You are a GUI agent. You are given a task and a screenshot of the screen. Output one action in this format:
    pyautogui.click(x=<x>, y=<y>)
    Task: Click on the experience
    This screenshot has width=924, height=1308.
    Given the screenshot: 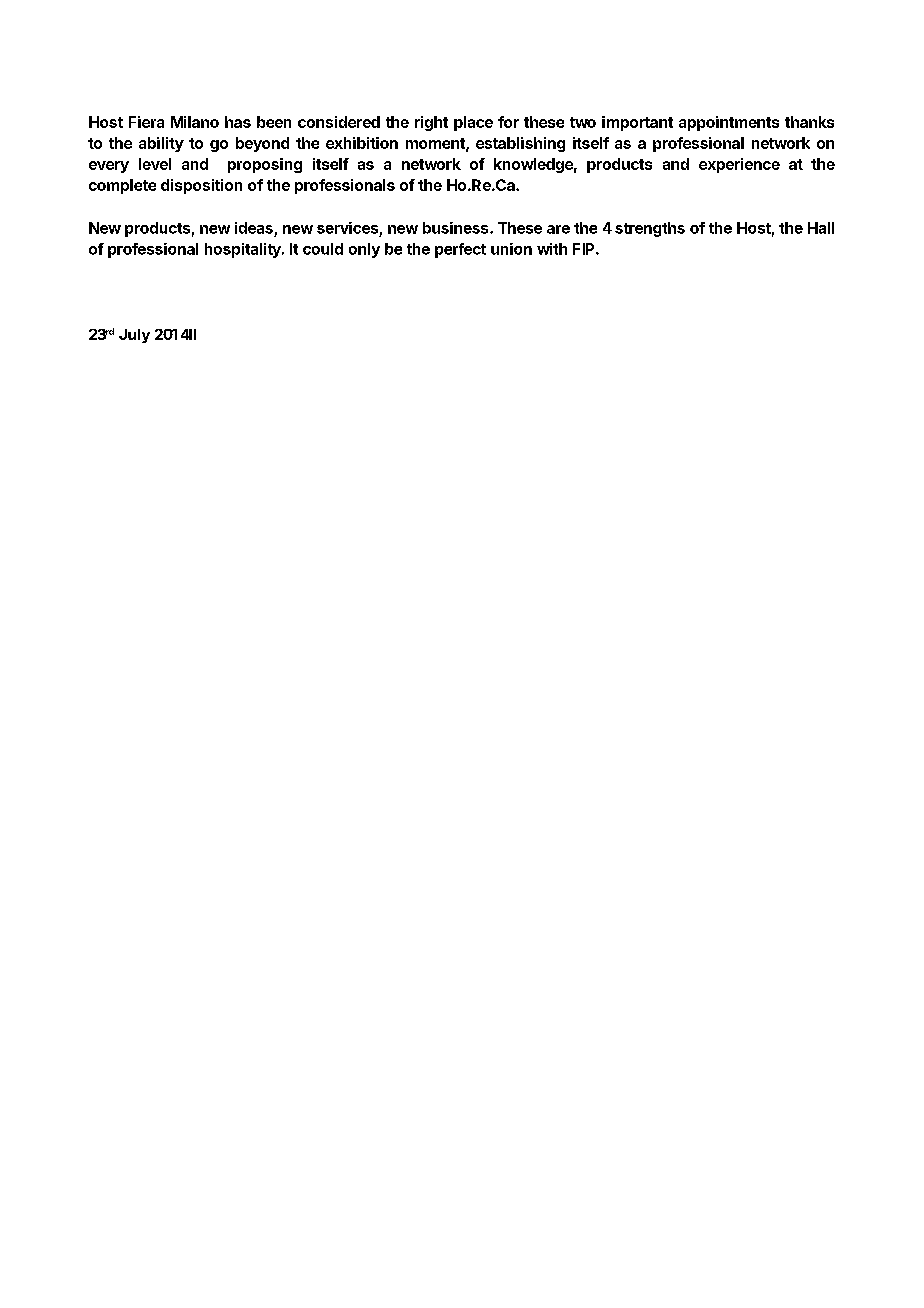 What is the action you would take?
    pyautogui.click(x=739, y=165)
